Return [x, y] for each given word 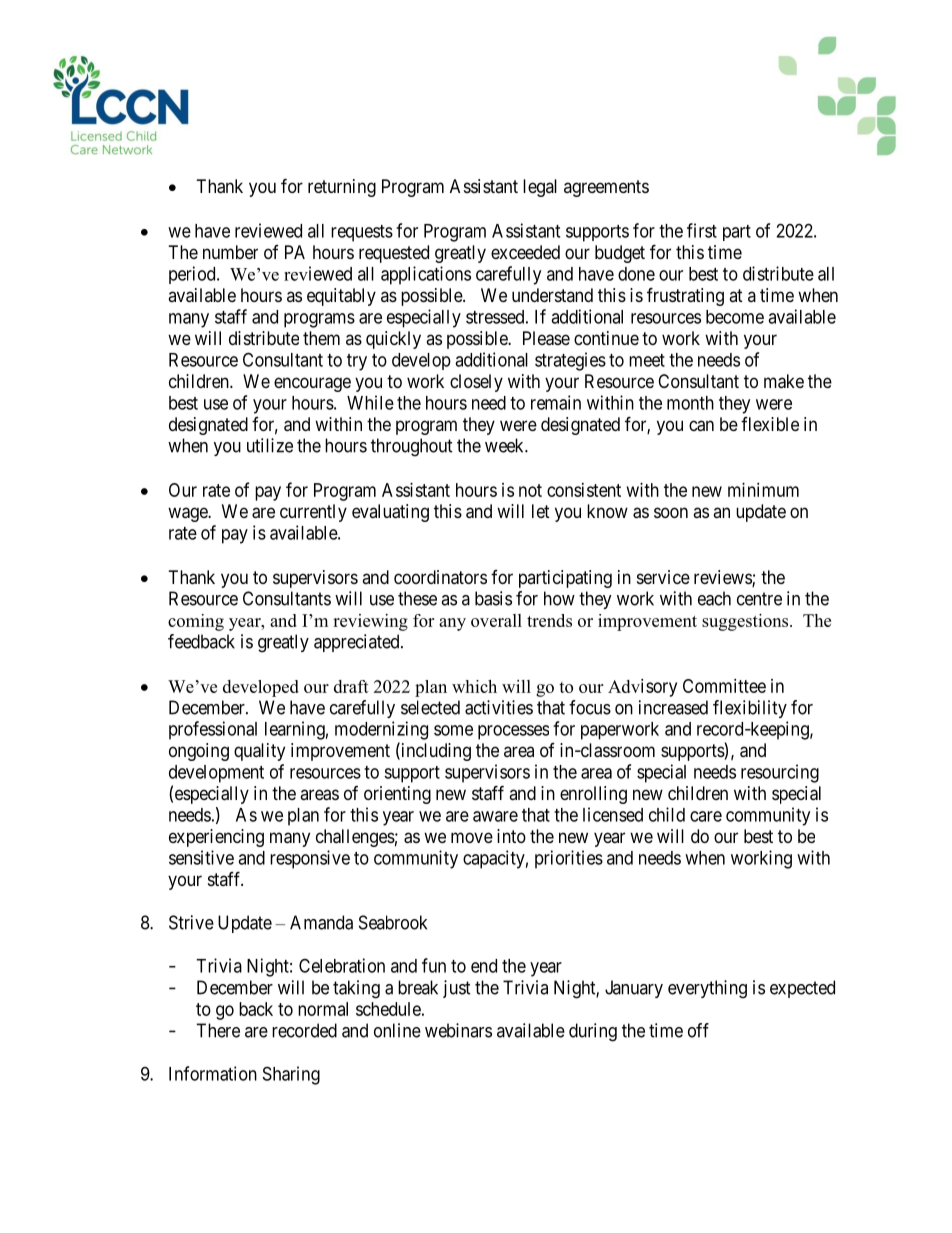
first [702, 230]
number [230, 252]
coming [196, 622]
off [698, 1030]
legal [540, 188]
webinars [458, 1030]
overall [496, 620]
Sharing [291, 1075]
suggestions [746, 622]
